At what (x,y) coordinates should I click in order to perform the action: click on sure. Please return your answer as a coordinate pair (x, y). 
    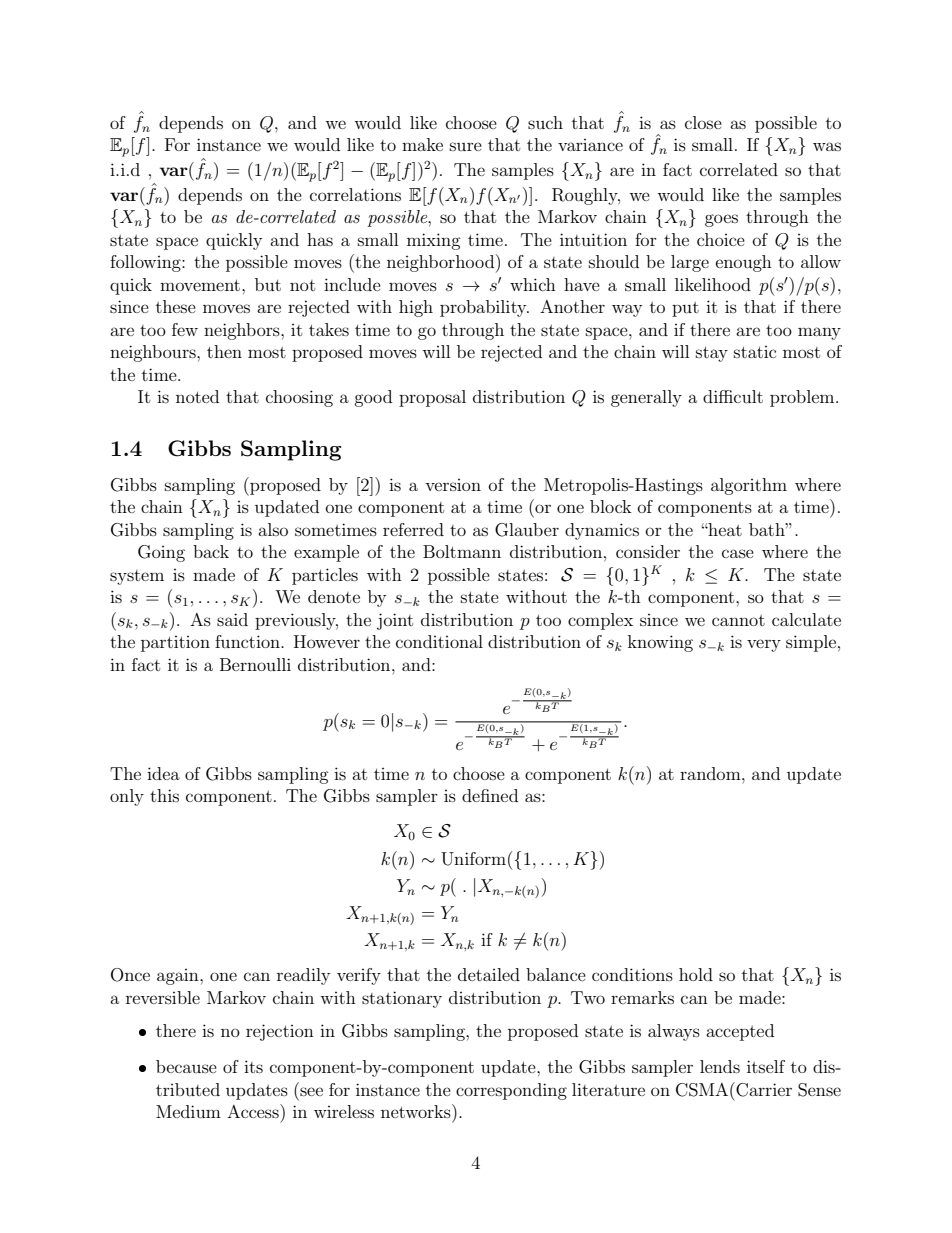
    Looking at the image, I should click on (466, 146).
